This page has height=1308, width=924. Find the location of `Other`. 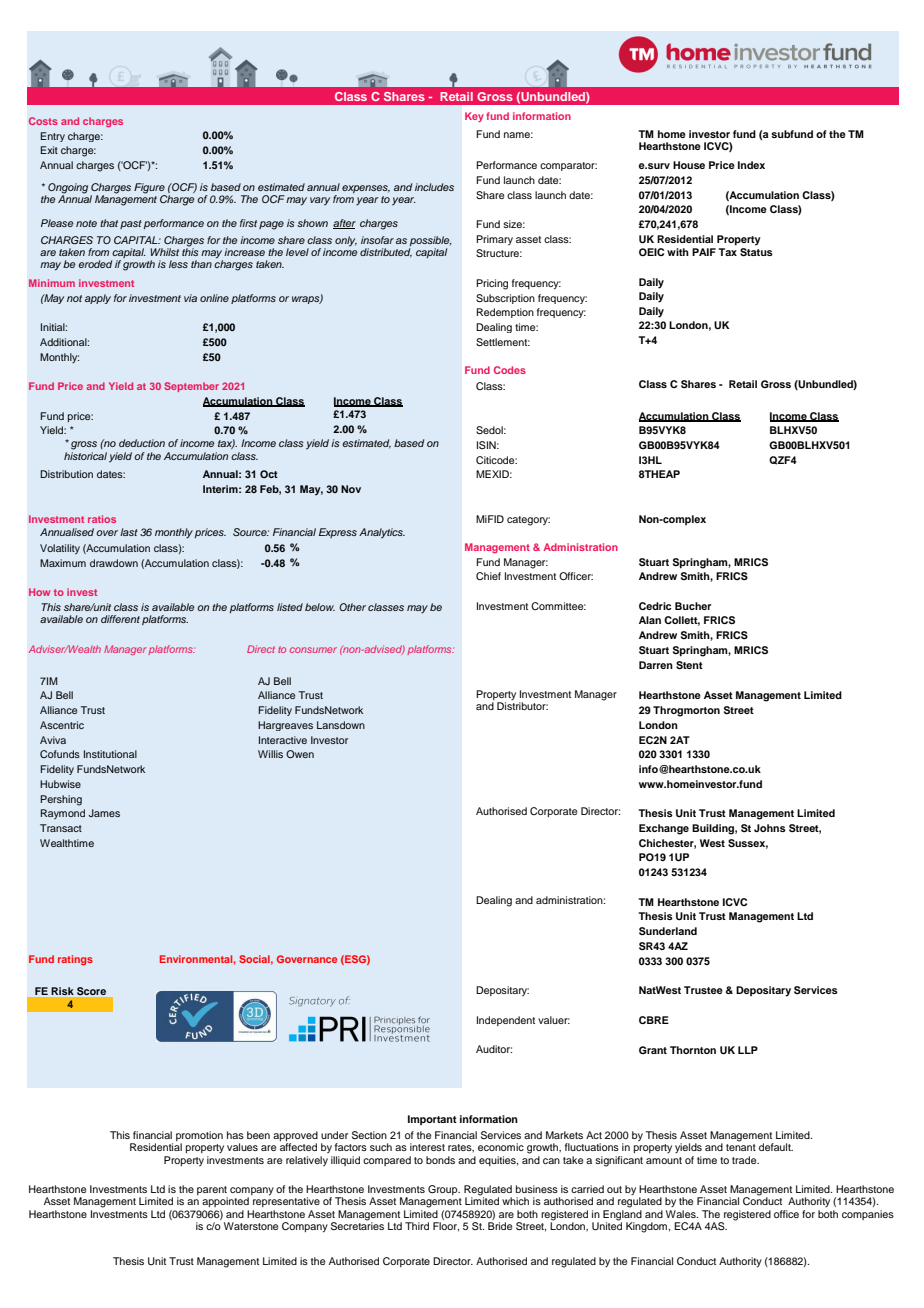

Other is located at coordinates (352, 607).
